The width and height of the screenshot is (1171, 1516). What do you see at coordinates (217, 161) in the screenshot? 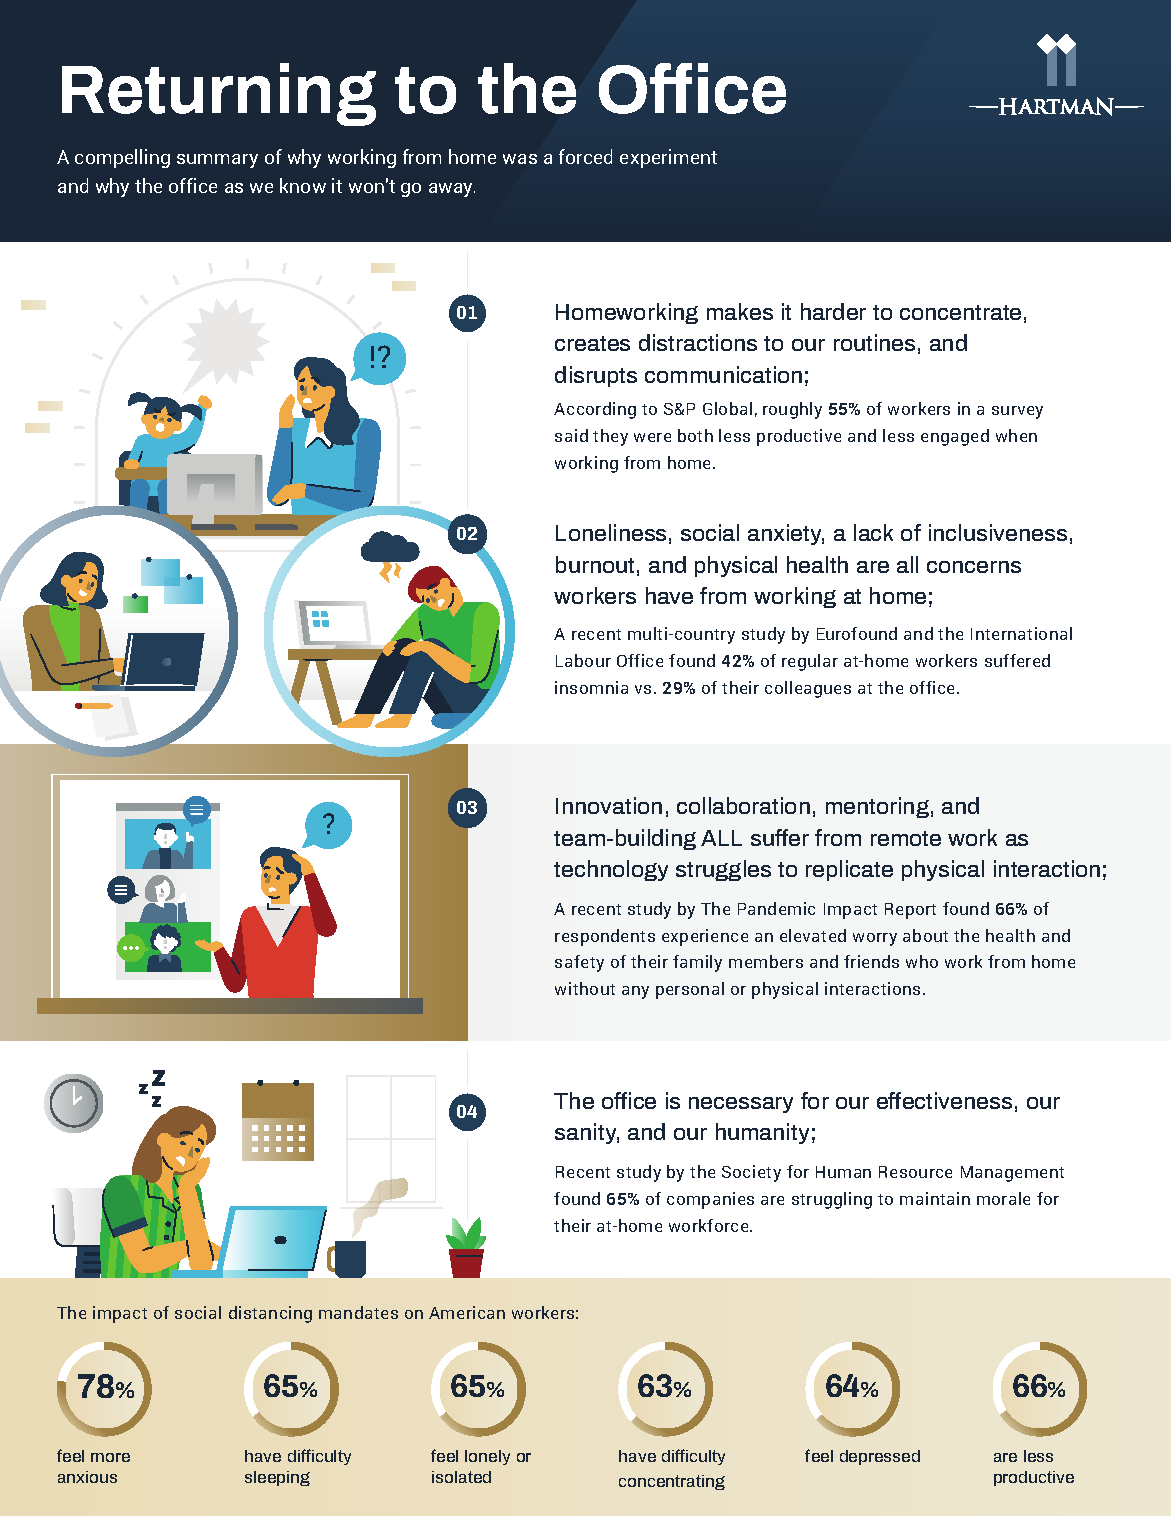
I see `summary` at bounding box center [217, 161].
